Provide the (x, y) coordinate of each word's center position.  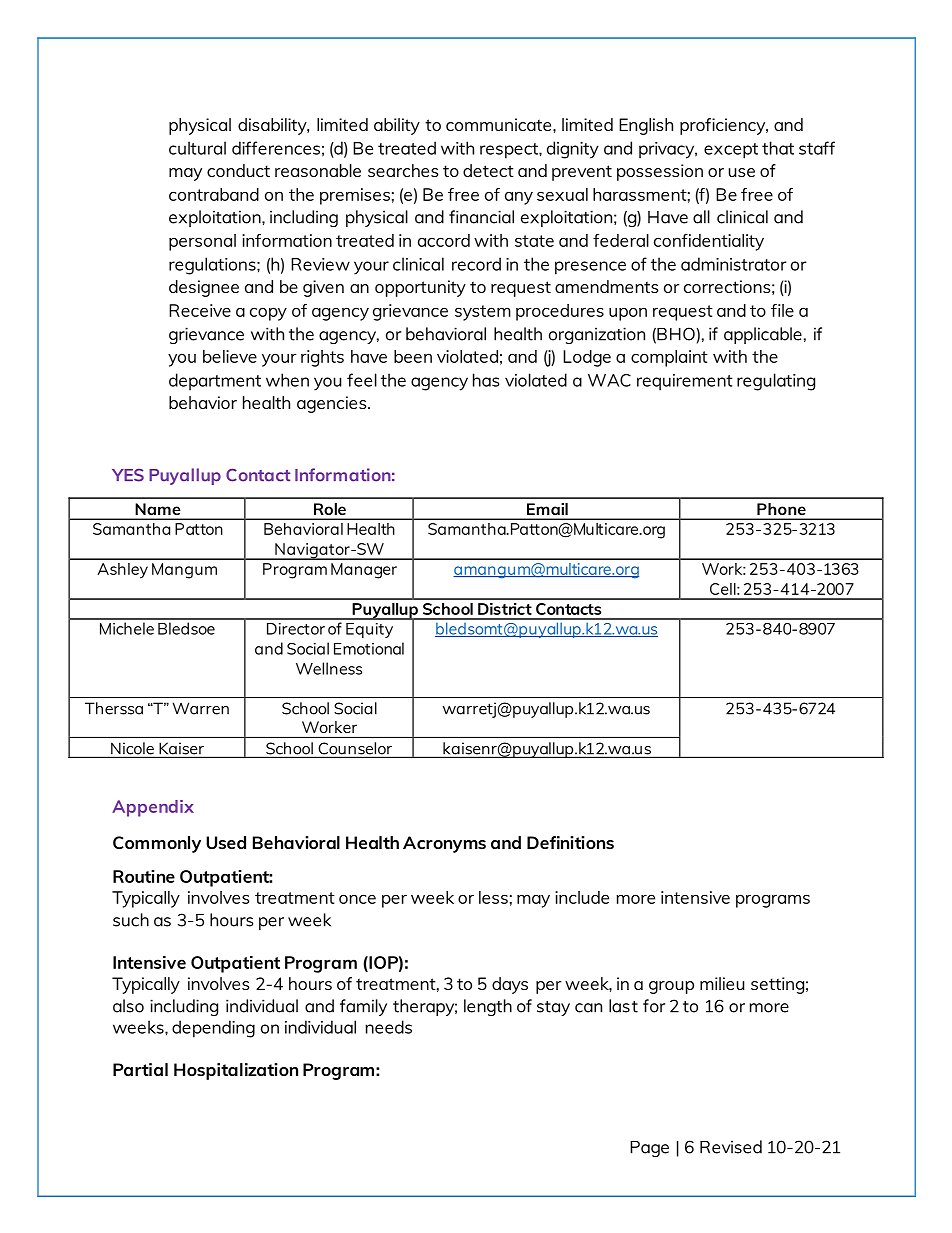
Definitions (570, 842)
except (731, 151)
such (131, 920)
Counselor (355, 749)
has (486, 380)
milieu (722, 983)
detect (488, 170)
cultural (197, 148)
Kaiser (181, 749)
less (493, 897)
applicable (763, 335)
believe (230, 356)
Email (547, 509)
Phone (781, 509)
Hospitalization (236, 1071)
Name (158, 509)
